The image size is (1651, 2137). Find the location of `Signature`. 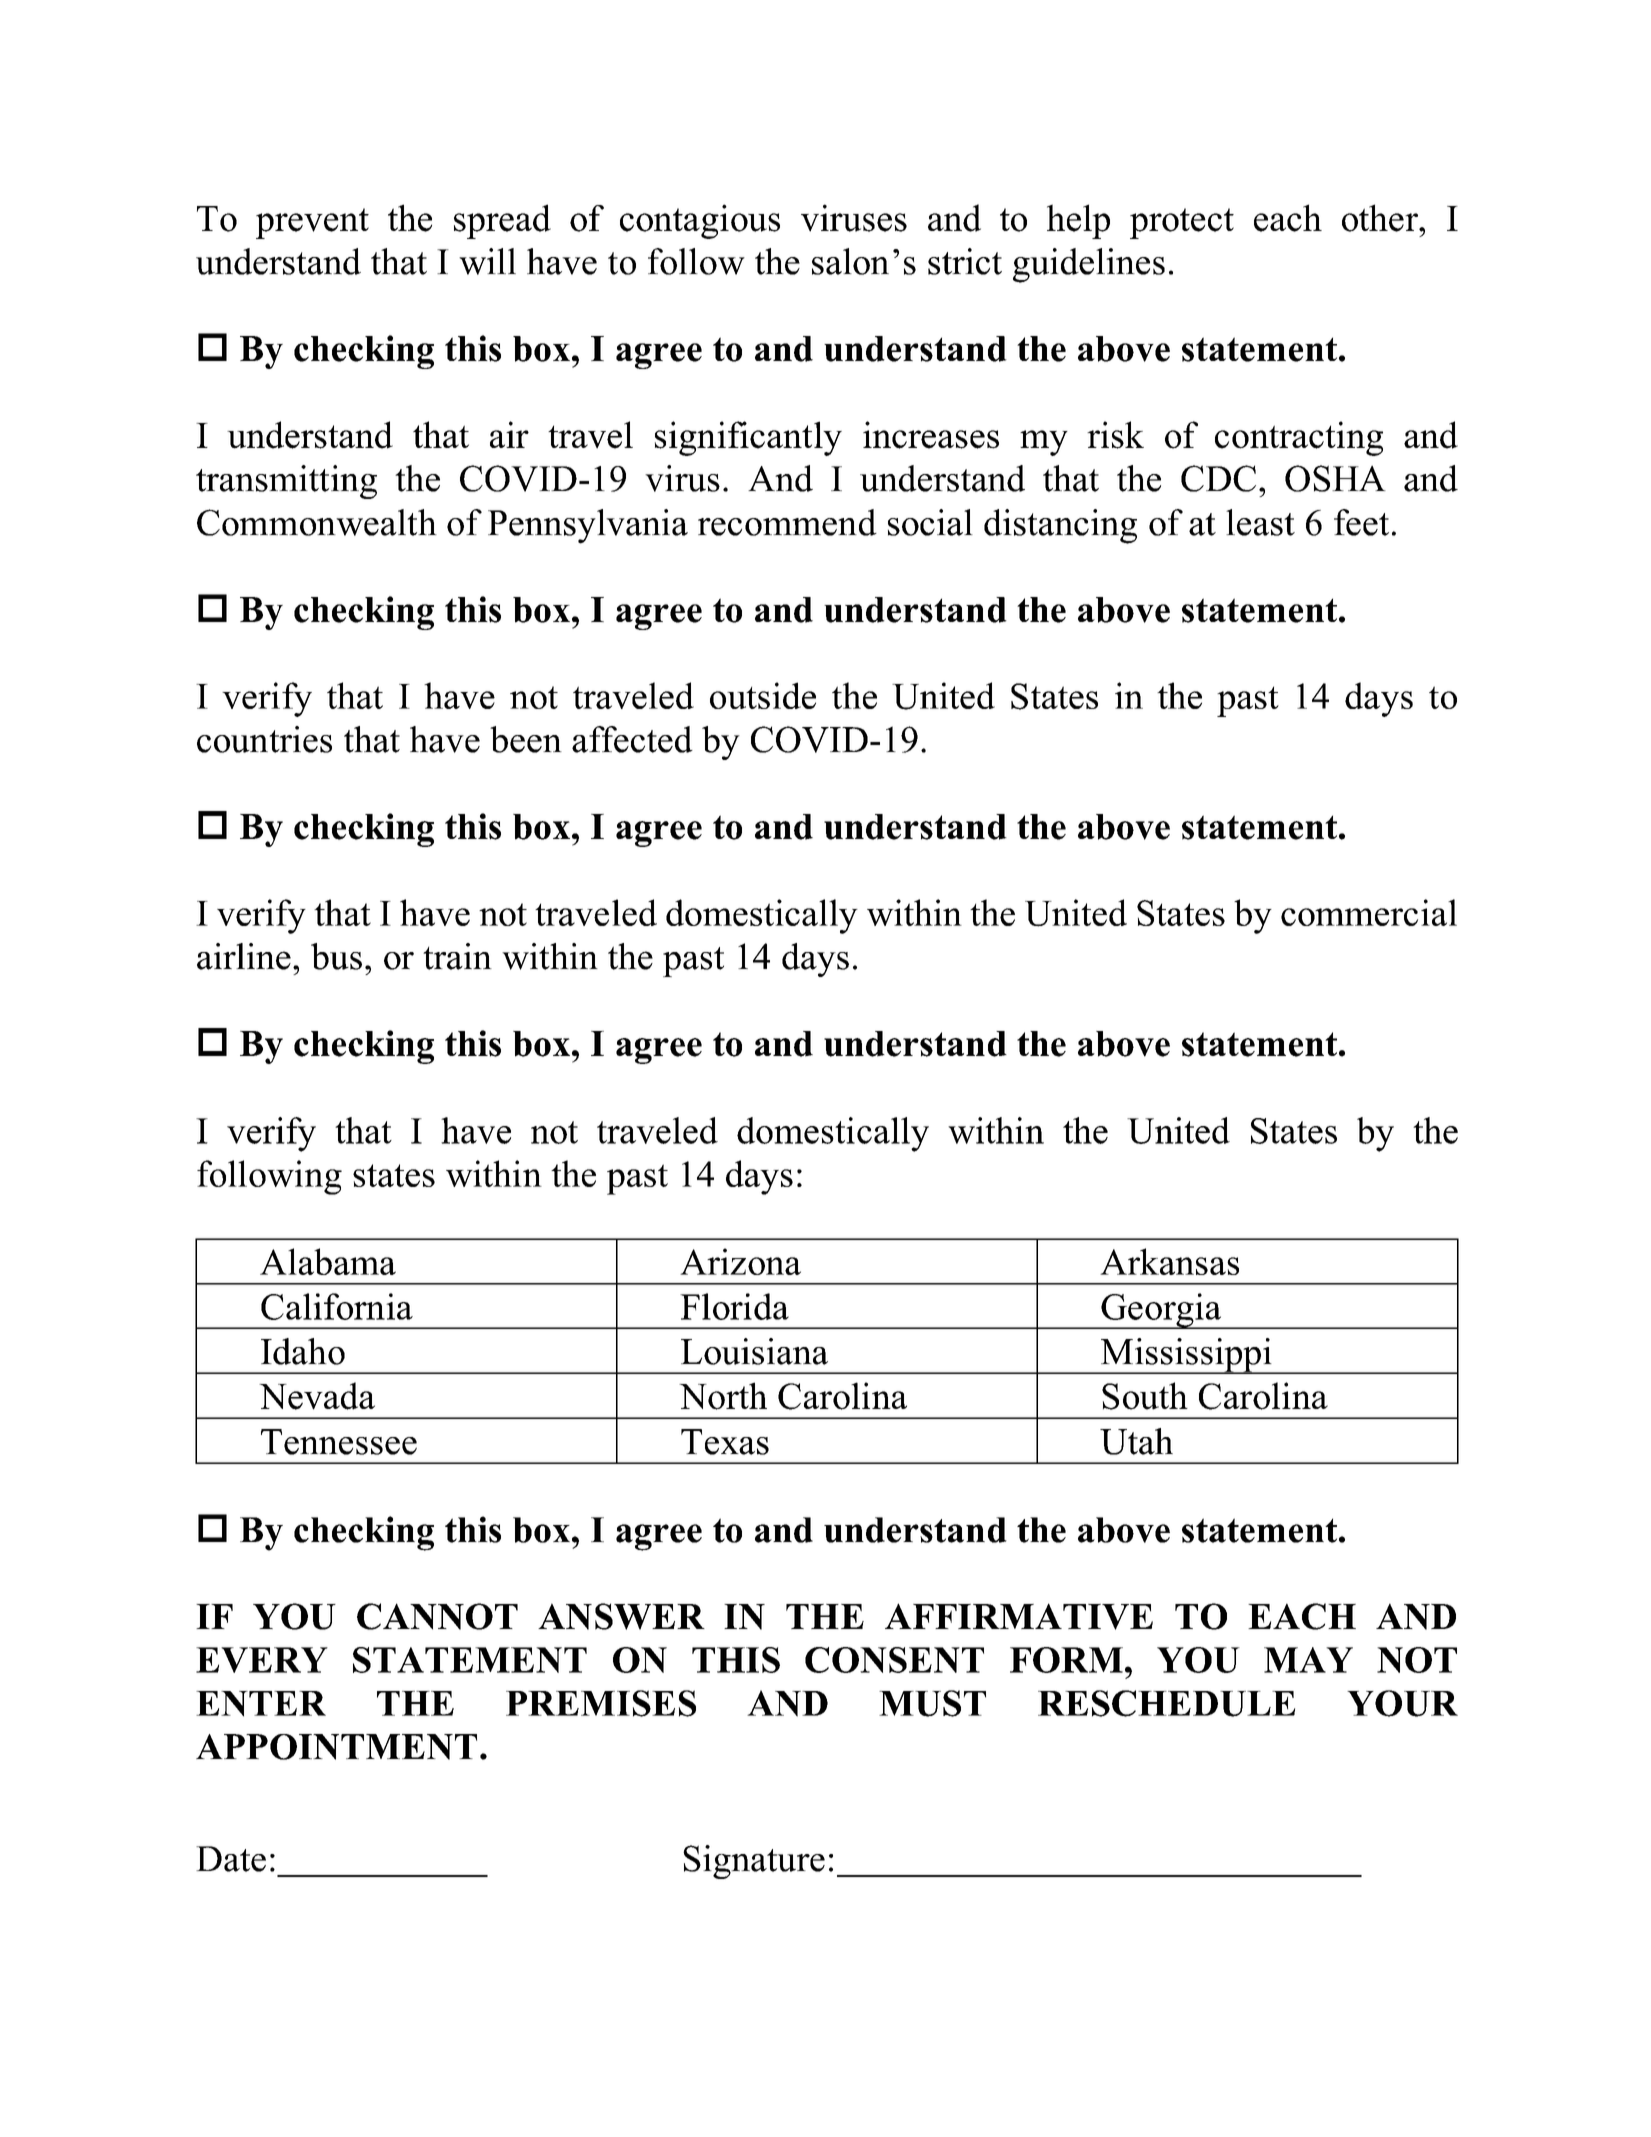

Signature is located at coordinates (754, 1862).
